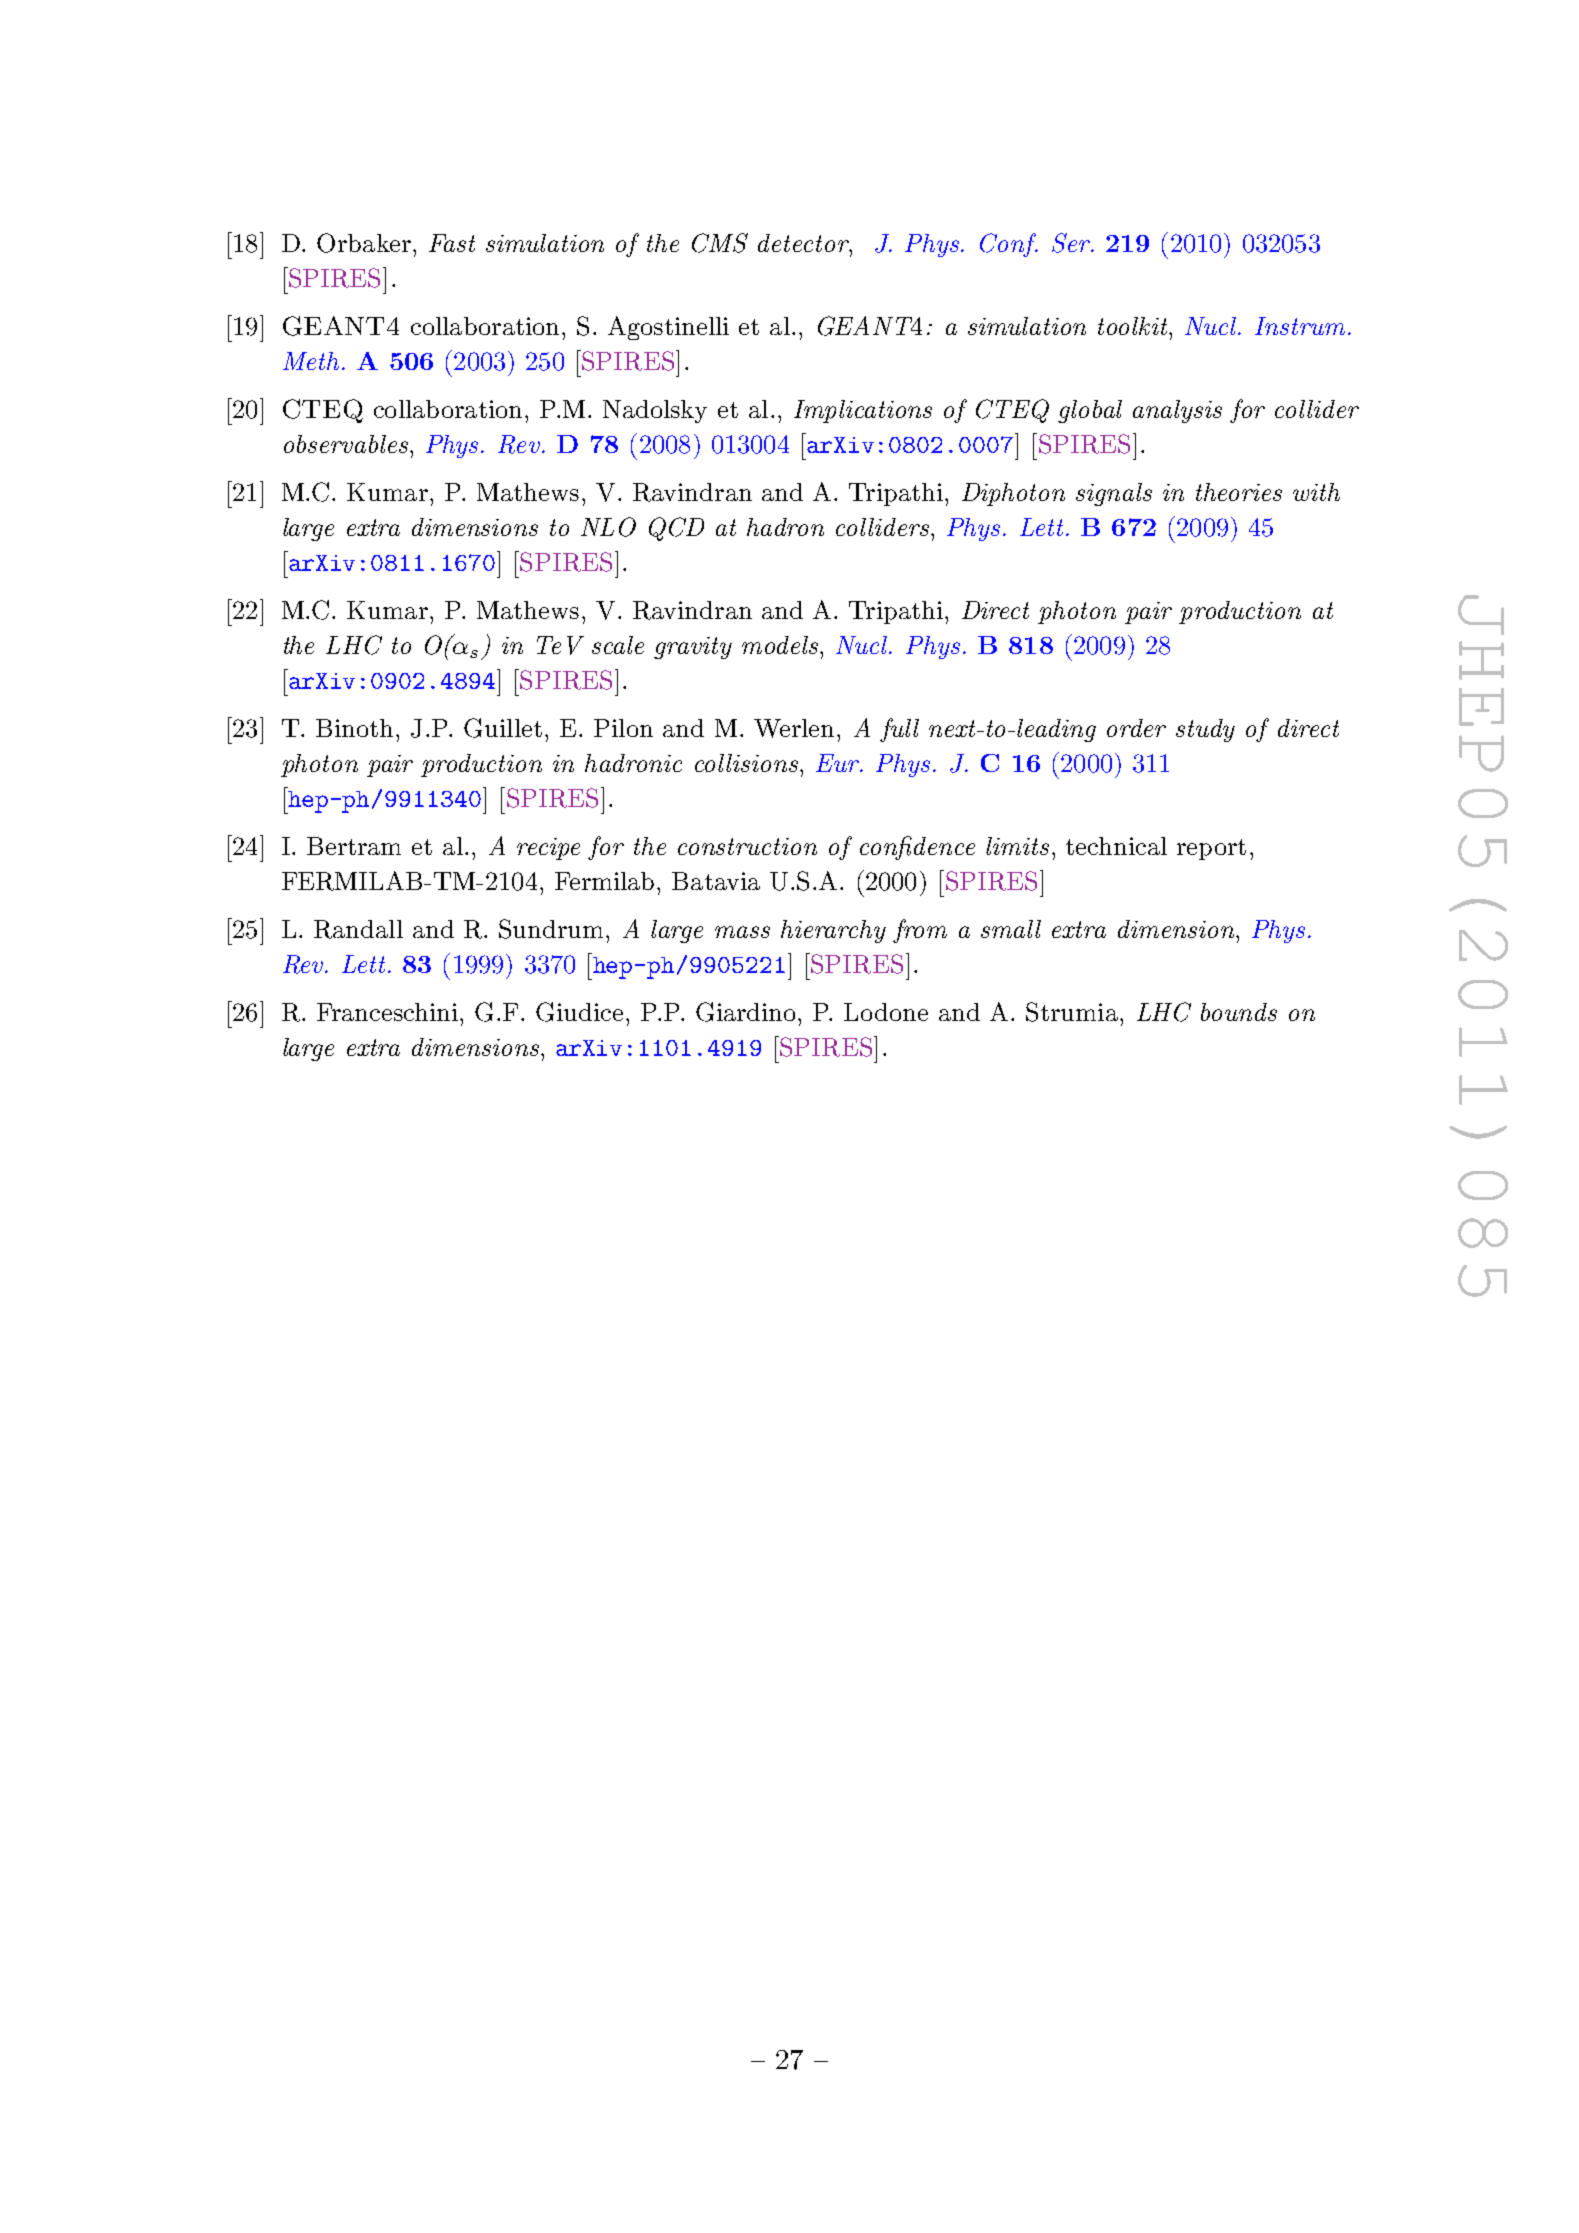 The image size is (1579, 2233). I want to click on order, so click(1136, 728).
